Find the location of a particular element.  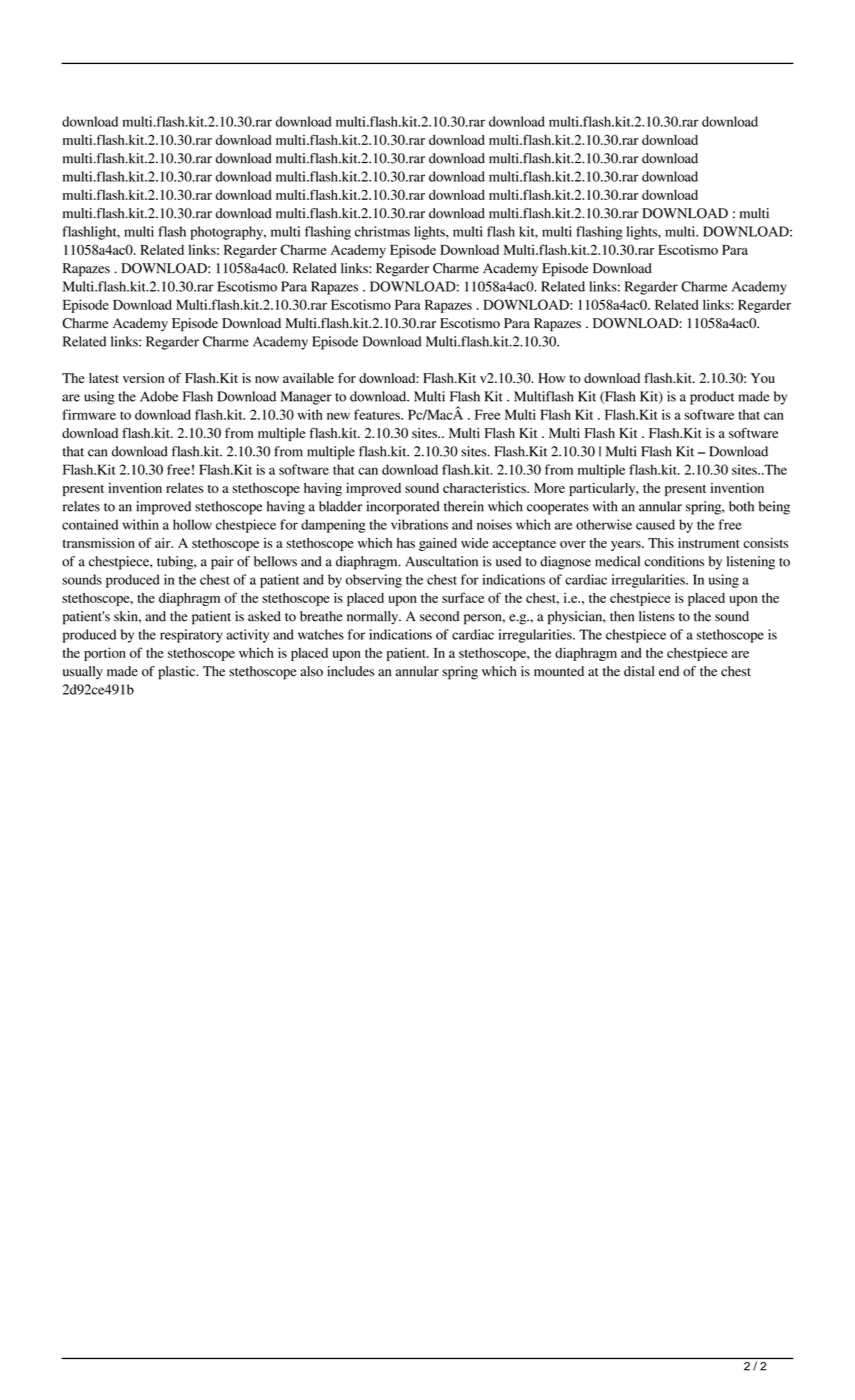

product is located at coordinates (712, 398).
